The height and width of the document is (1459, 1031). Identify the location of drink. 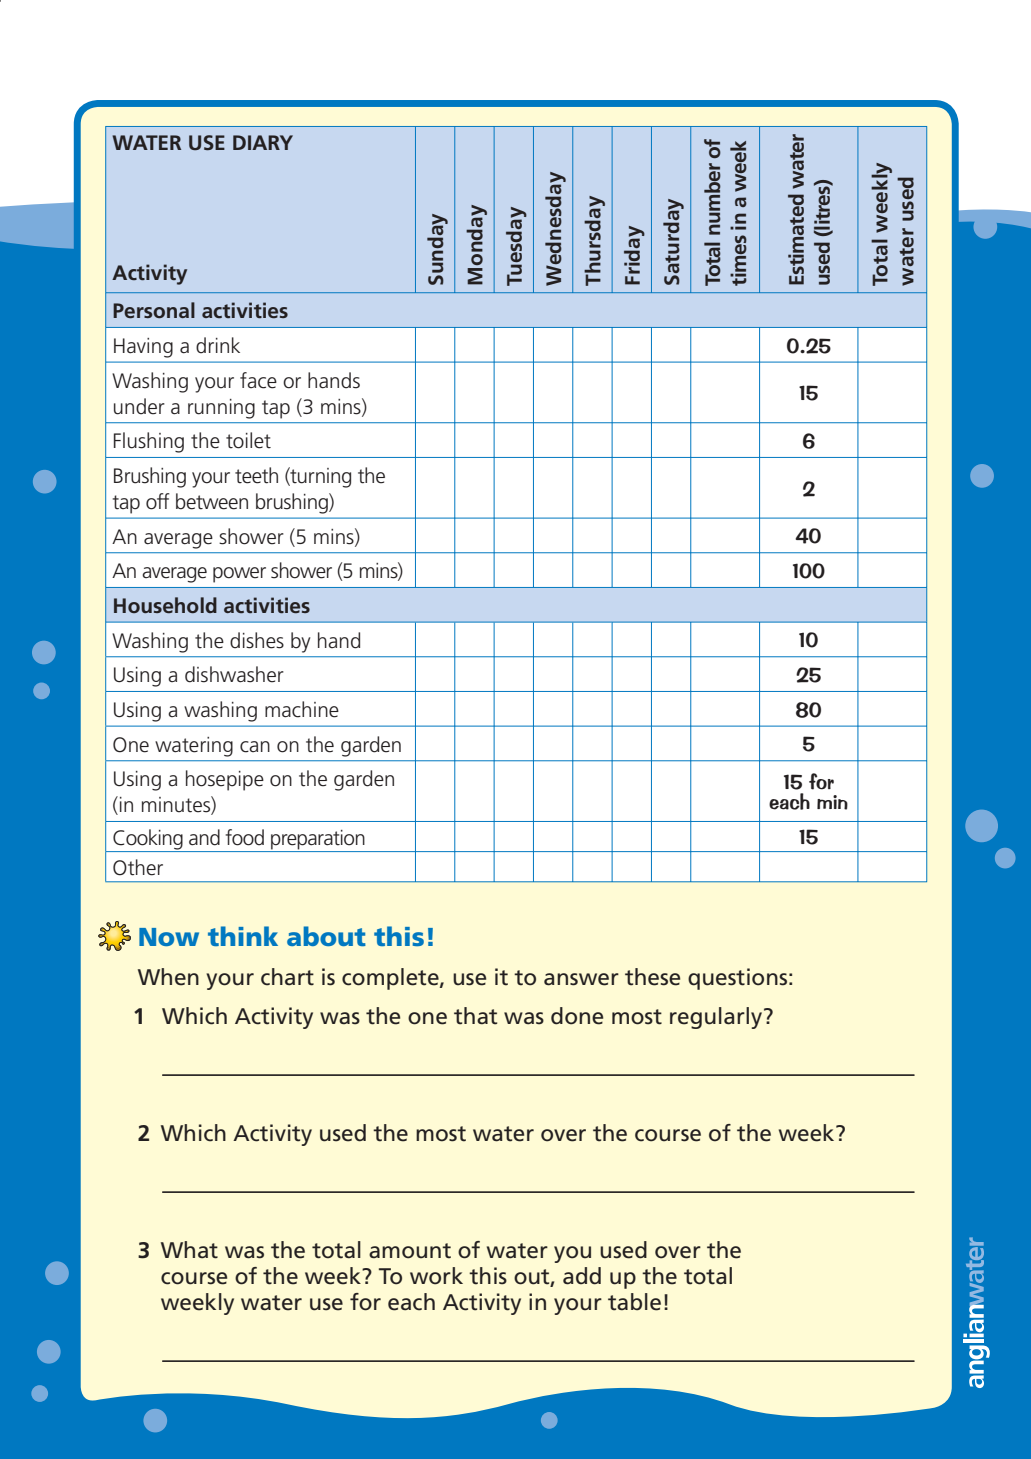
(218, 345).
